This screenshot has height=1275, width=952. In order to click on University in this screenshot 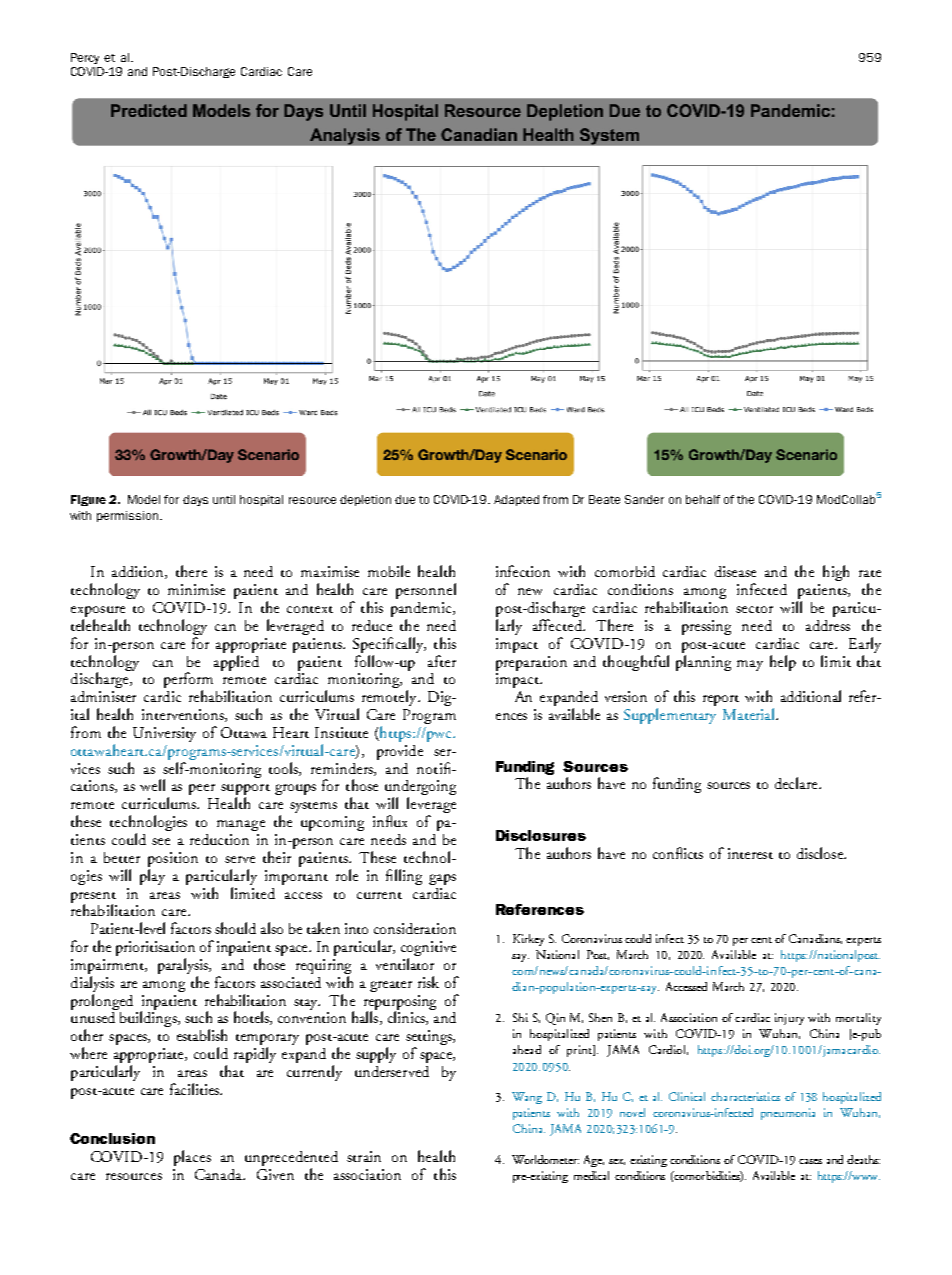, I will do `click(164, 734)`.
